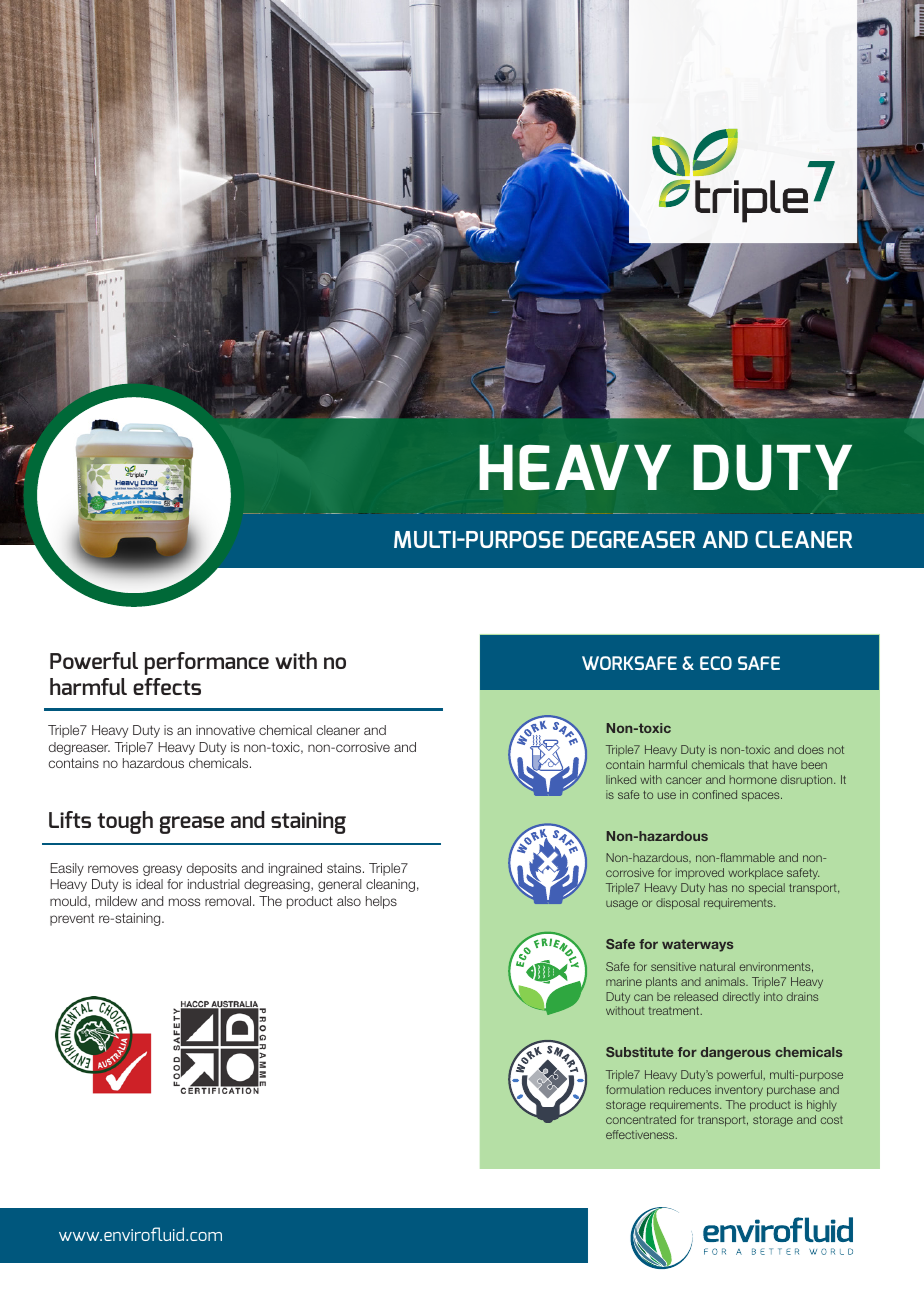  What do you see at coordinates (641, 1119) in the image?
I see `concentrated` at bounding box center [641, 1119].
